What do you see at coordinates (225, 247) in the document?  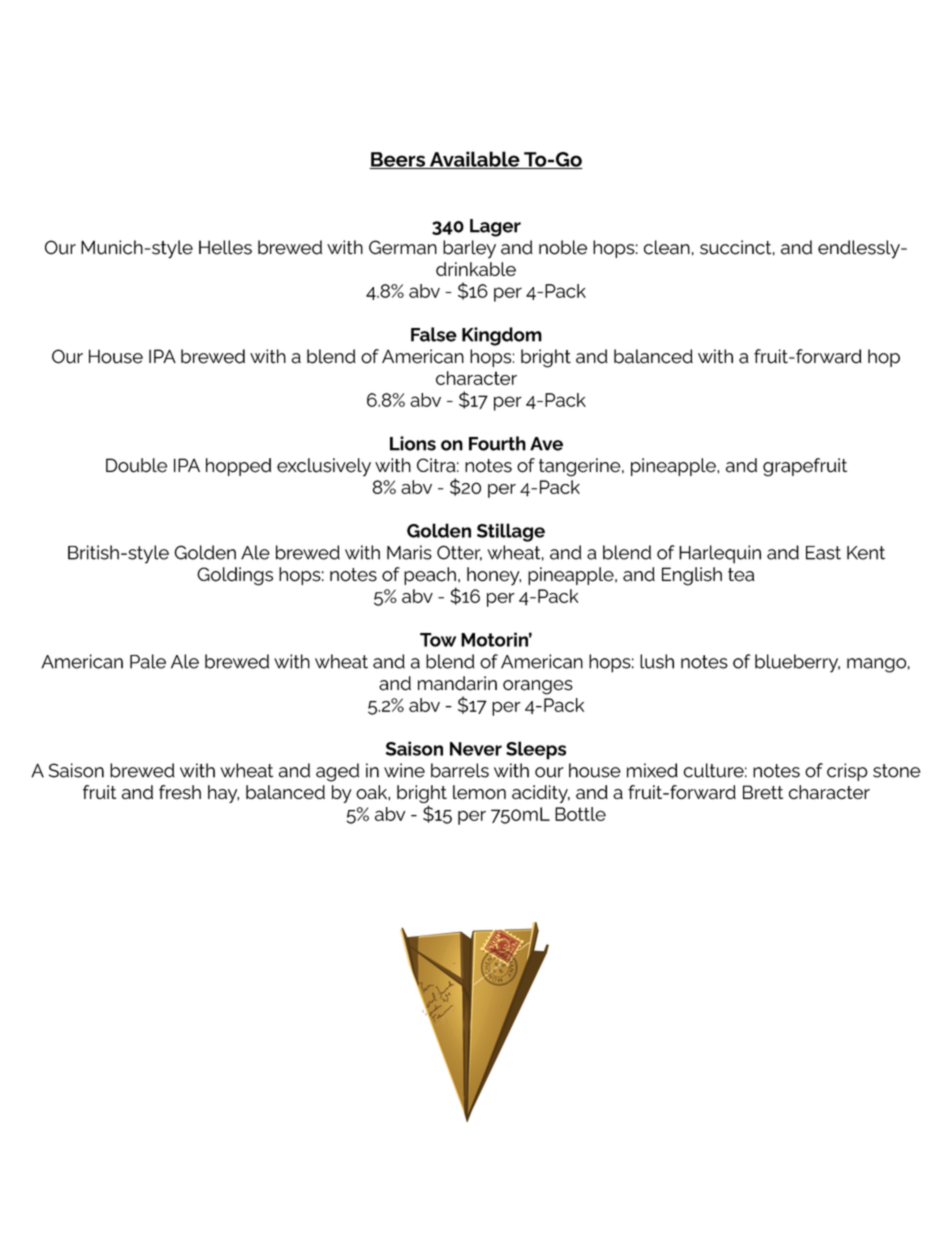 I see `Helles` at bounding box center [225, 247].
